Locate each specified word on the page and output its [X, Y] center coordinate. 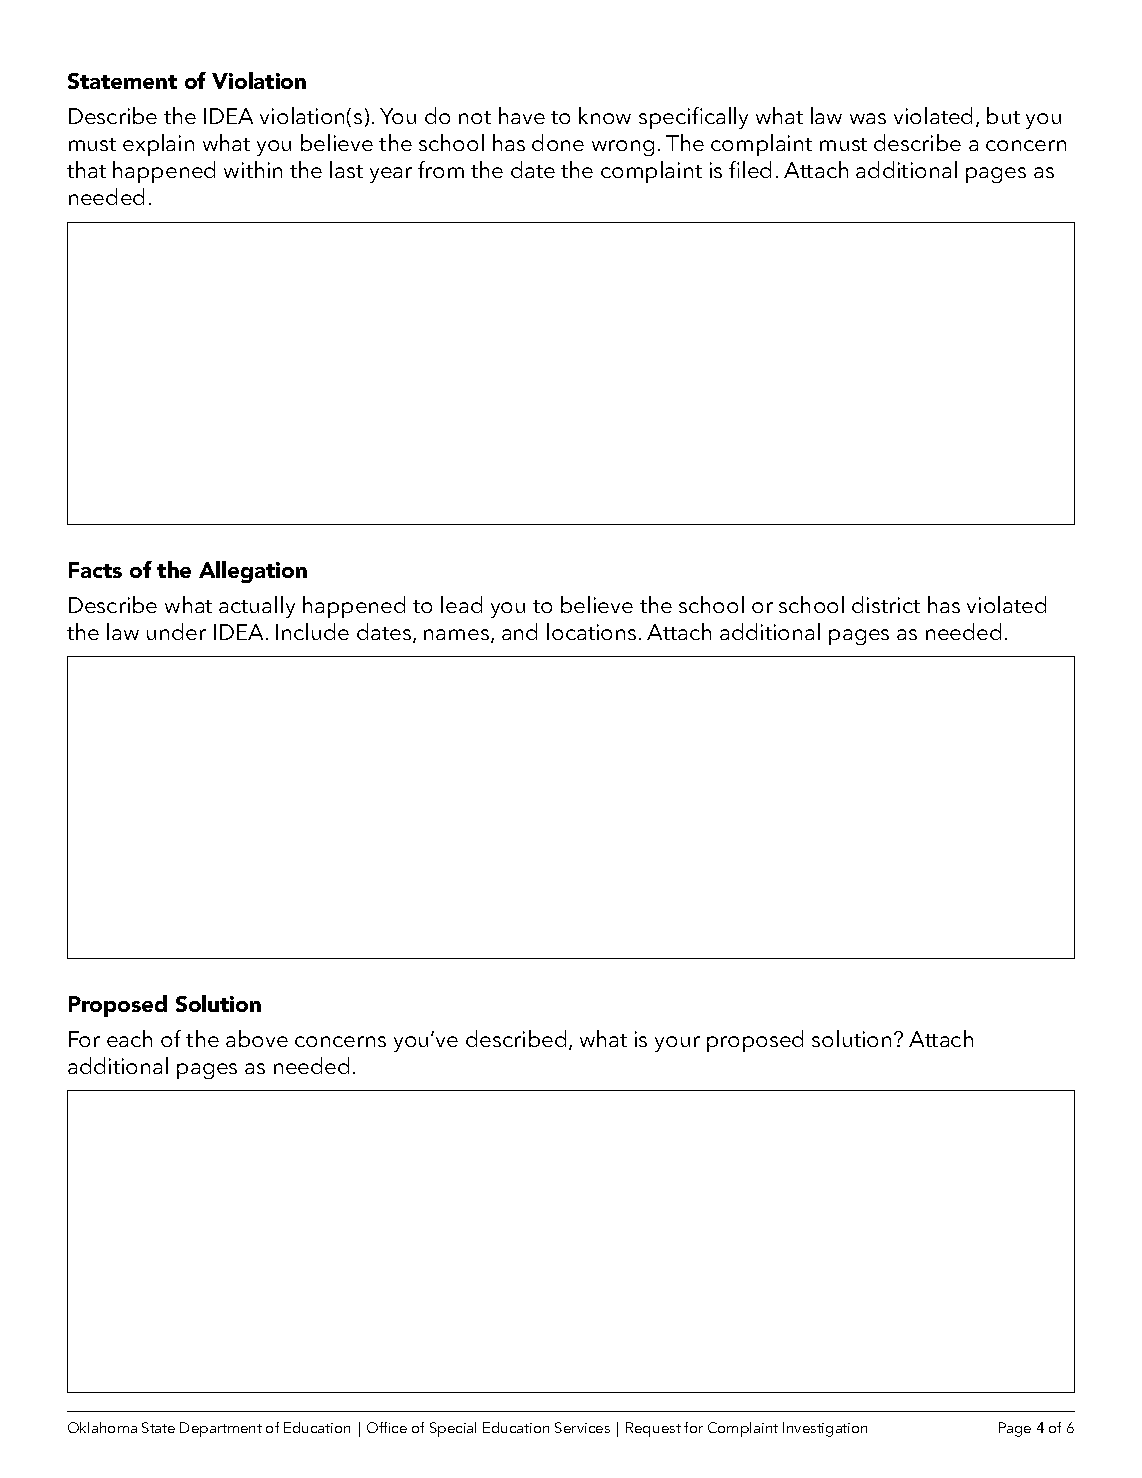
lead [461, 604]
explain [158, 145]
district [886, 604]
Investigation [825, 1429]
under [176, 631]
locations [591, 631]
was [868, 118]
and [519, 631]
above [257, 1038]
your [677, 1044]
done [558, 142]
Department [221, 1429]
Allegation [253, 572]
